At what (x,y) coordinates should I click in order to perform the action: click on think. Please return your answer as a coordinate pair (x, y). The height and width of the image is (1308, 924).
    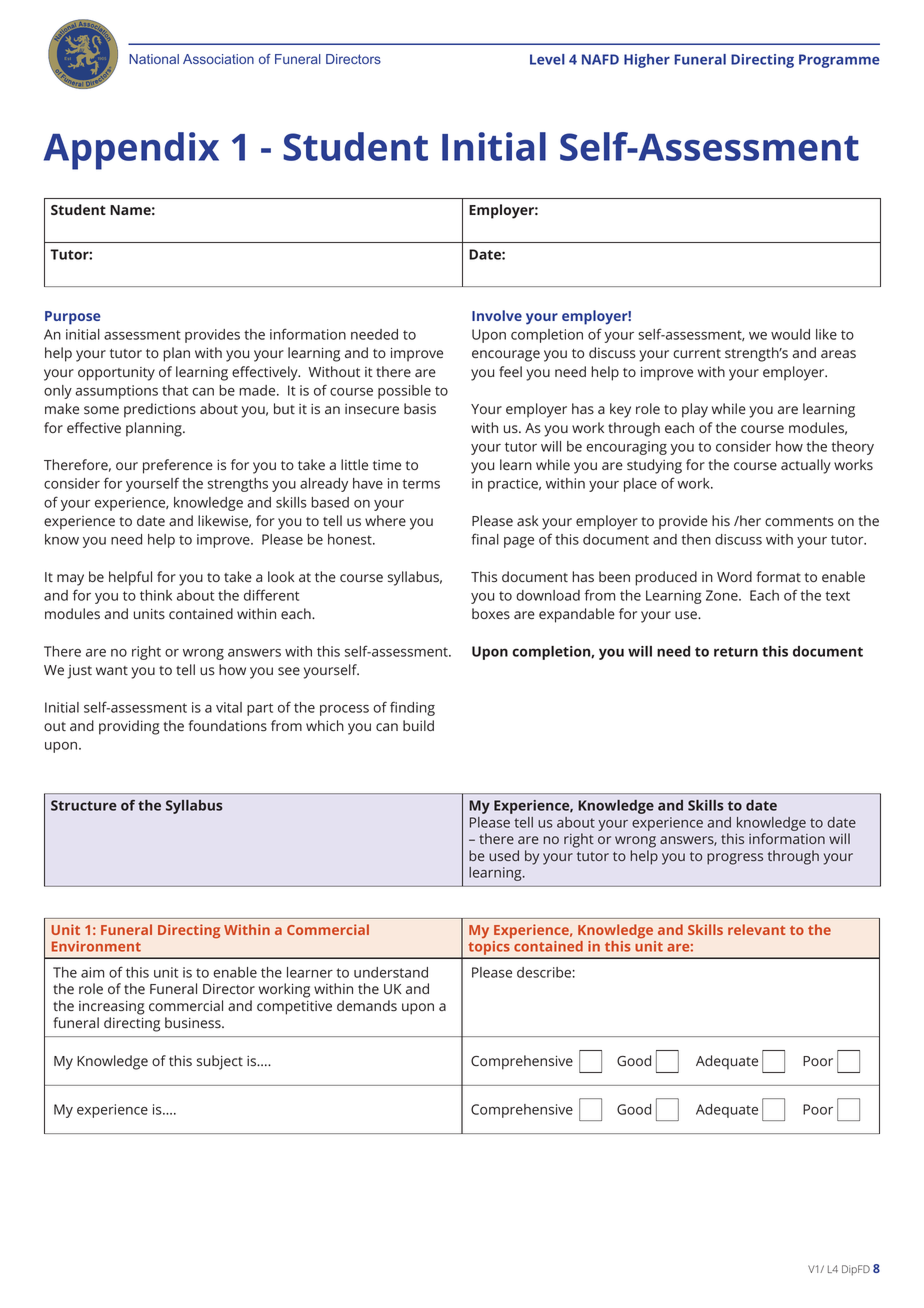
    Looking at the image, I should click on (156, 595).
